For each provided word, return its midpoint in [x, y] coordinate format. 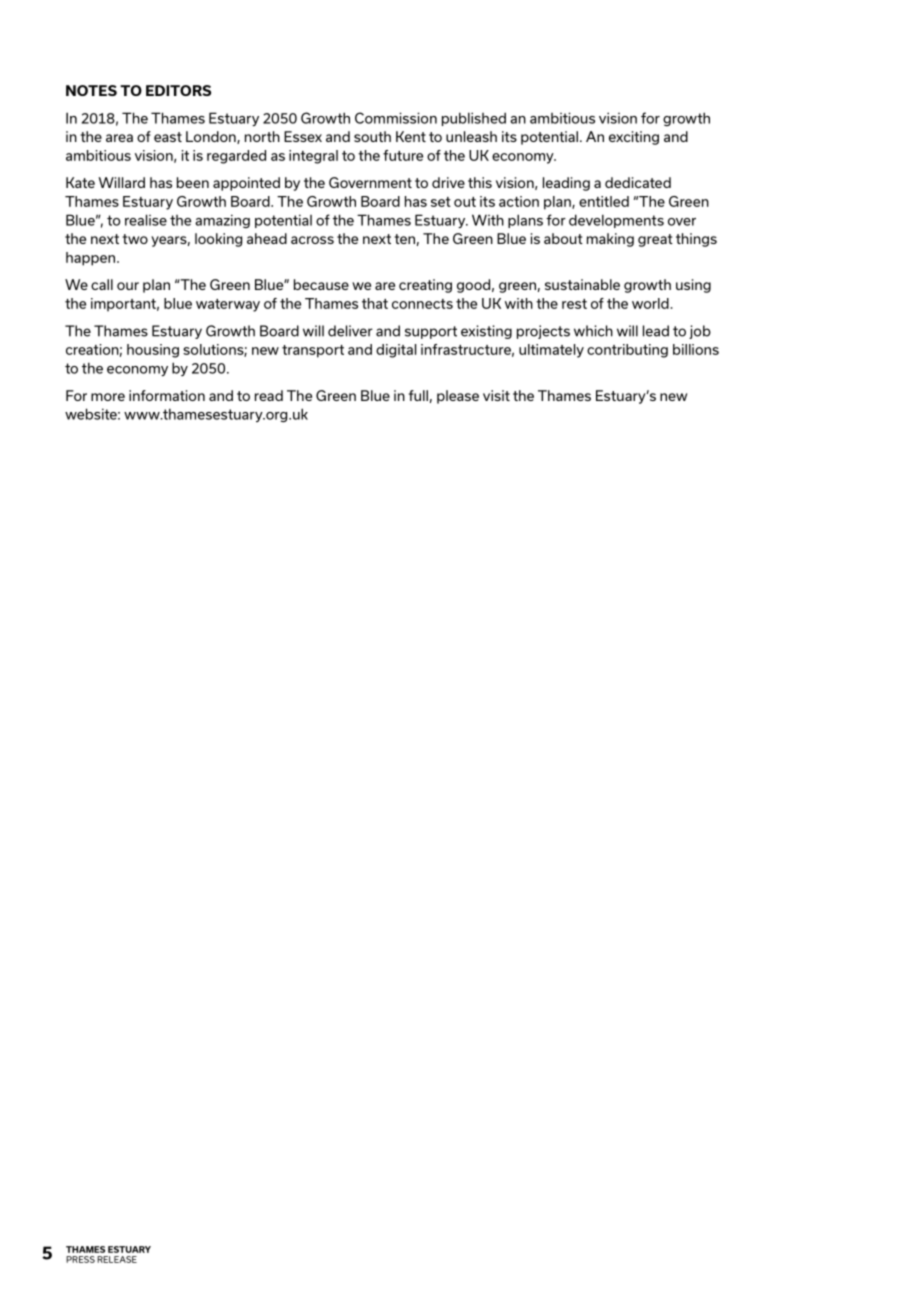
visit [496, 395]
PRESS [80, 1259]
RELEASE [117, 1259]
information [167, 395]
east [168, 137]
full [418, 395]
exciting [634, 138]
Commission [396, 118]
